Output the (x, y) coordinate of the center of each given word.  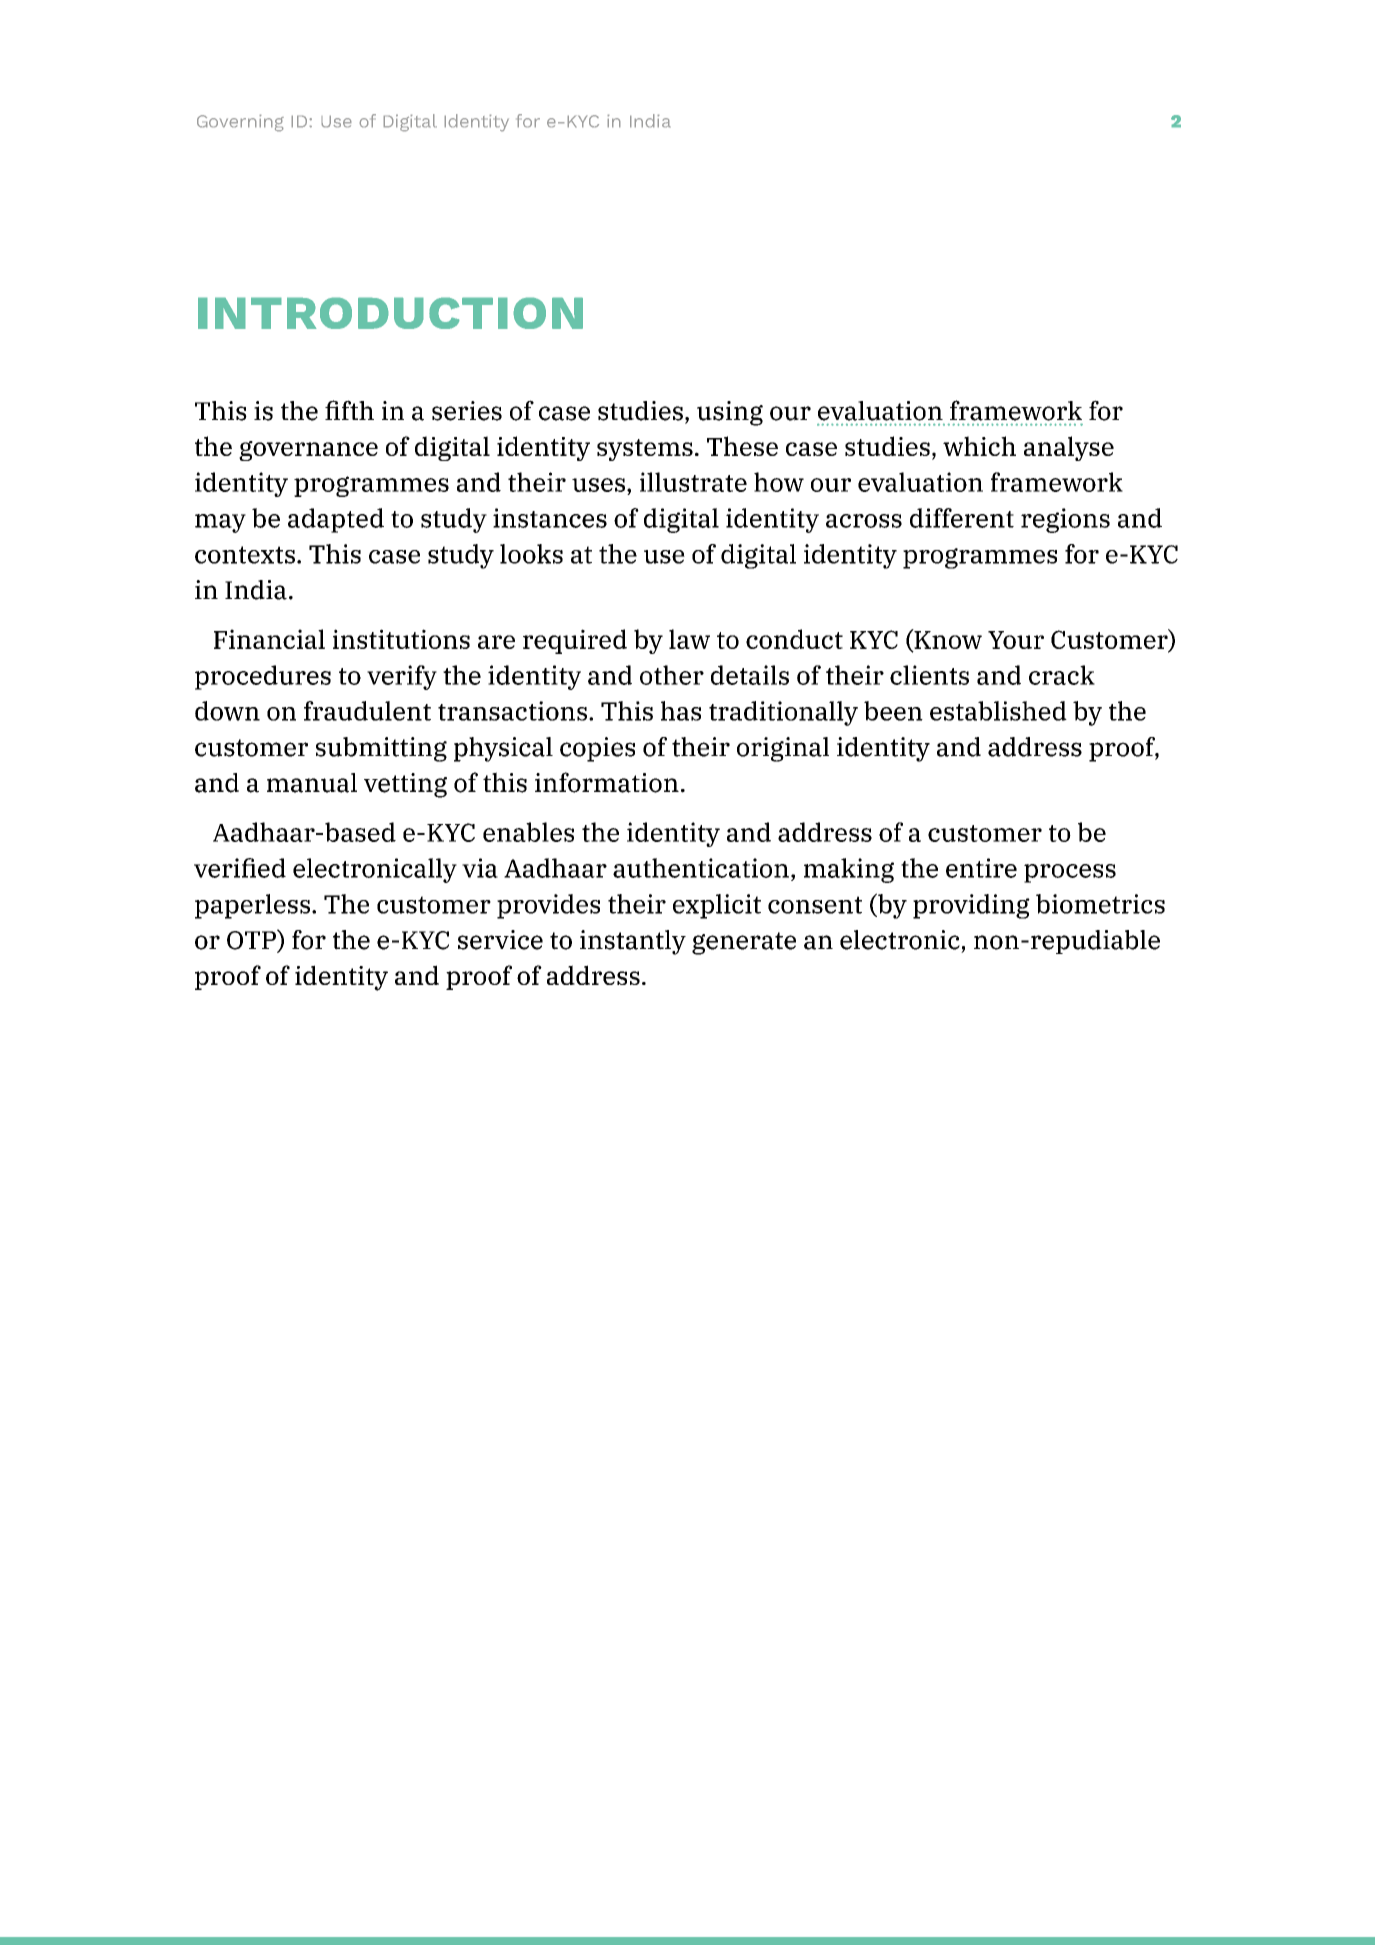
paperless (254, 906)
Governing (240, 123)
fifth (349, 410)
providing (971, 906)
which (979, 446)
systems (645, 450)
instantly (633, 942)
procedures (263, 677)
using (730, 413)
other (672, 675)
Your (1016, 640)
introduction (390, 313)
